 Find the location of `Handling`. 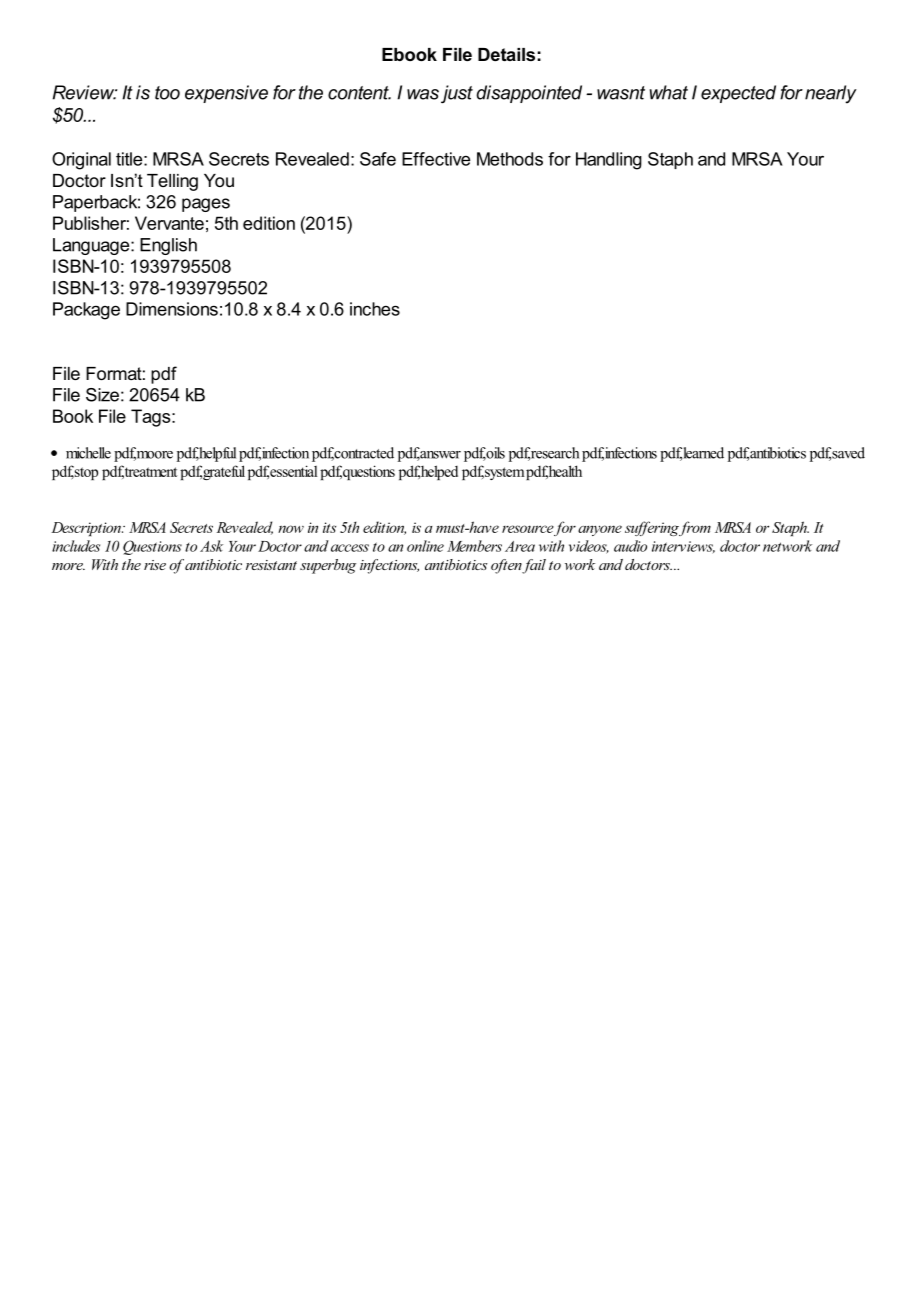

Handling is located at coordinates (609, 161).
